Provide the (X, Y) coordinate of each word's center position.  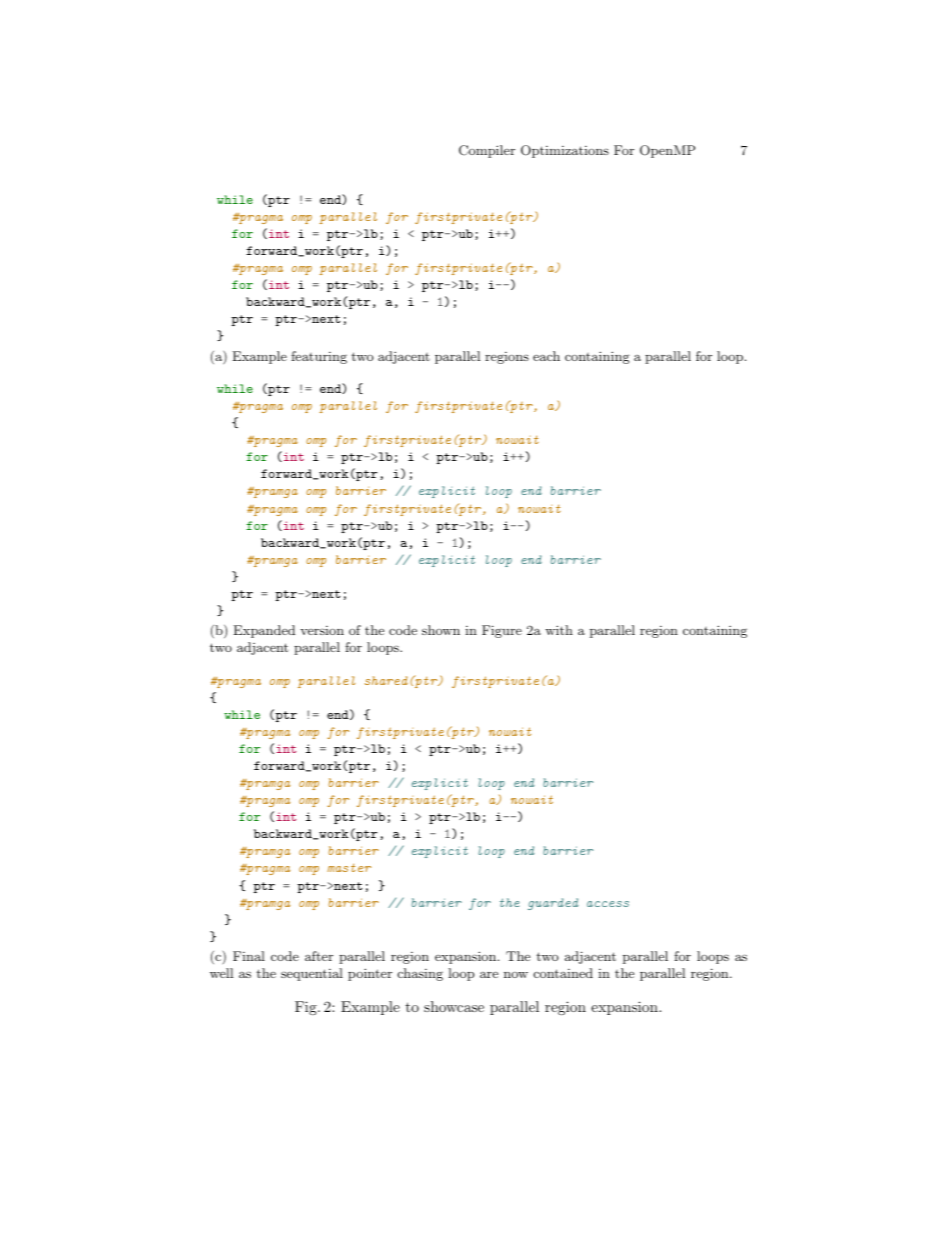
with (559, 630)
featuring (319, 357)
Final (249, 956)
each (546, 356)
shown (441, 630)
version (322, 630)
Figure (502, 631)
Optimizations (565, 151)
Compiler (487, 151)
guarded (553, 904)
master (349, 868)
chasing (420, 974)
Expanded (264, 631)
